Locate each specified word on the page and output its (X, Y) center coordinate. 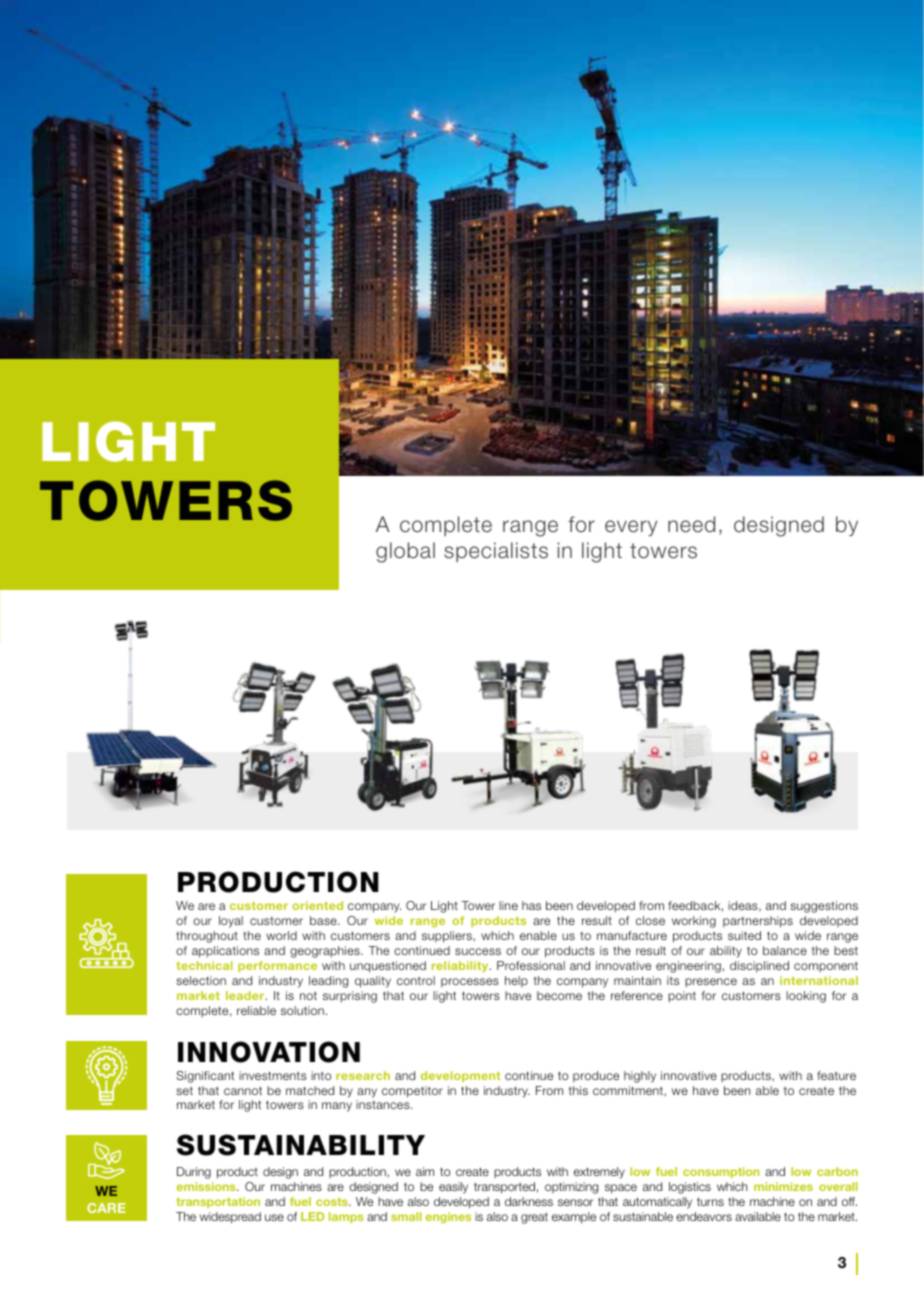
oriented (317, 905)
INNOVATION (269, 1052)
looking (806, 997)
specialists (496, 552)
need (691, 524)
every (631, 528)
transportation (218, 1202)
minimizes (783, 1186)
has (531, 905)
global (405, 552)
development (461, 1076)
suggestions (824, 907)
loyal (231, 922)
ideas (744, 906)
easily (453, 1188)
